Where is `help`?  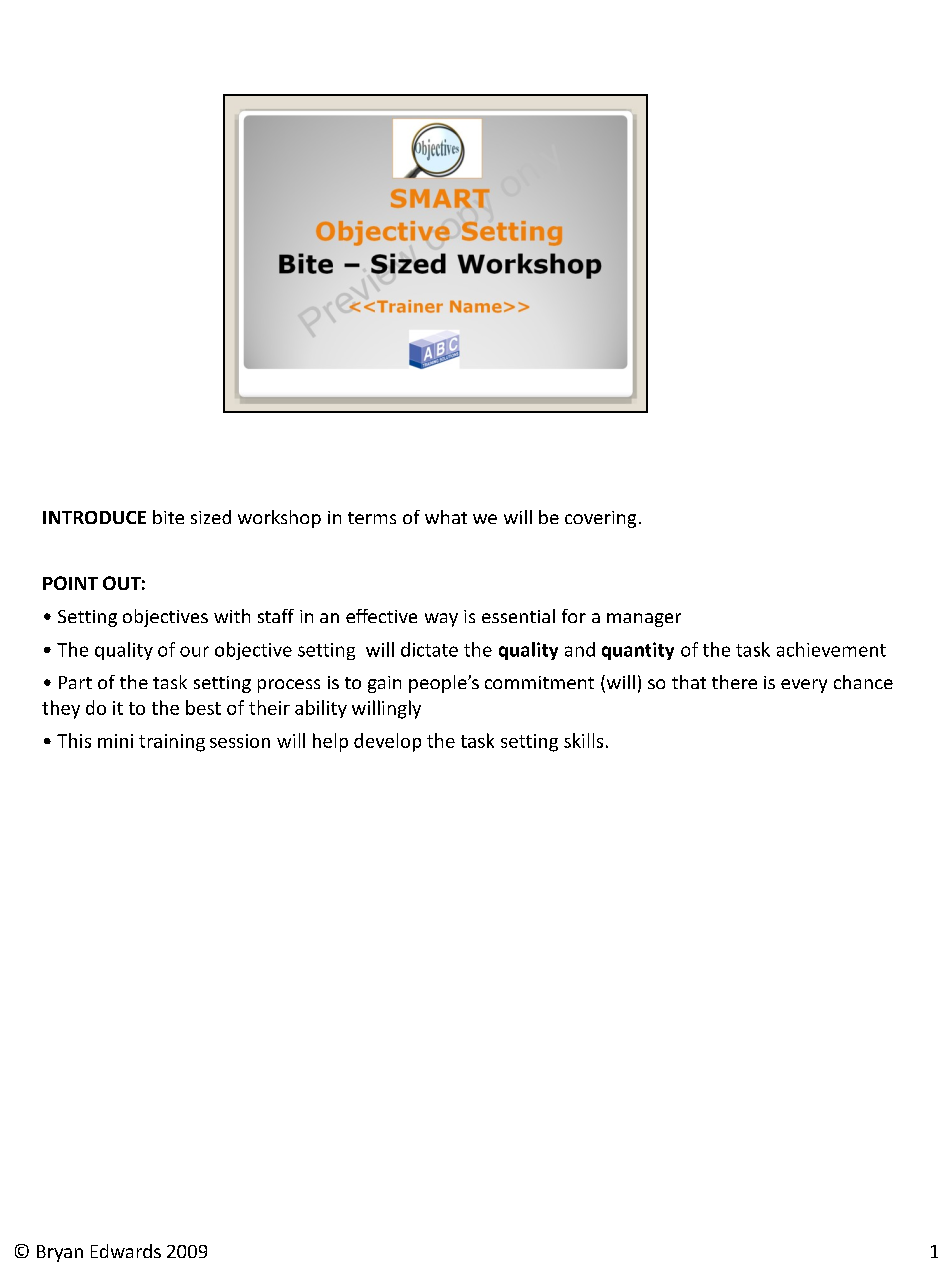
help is located at coordinates (330, 742).
